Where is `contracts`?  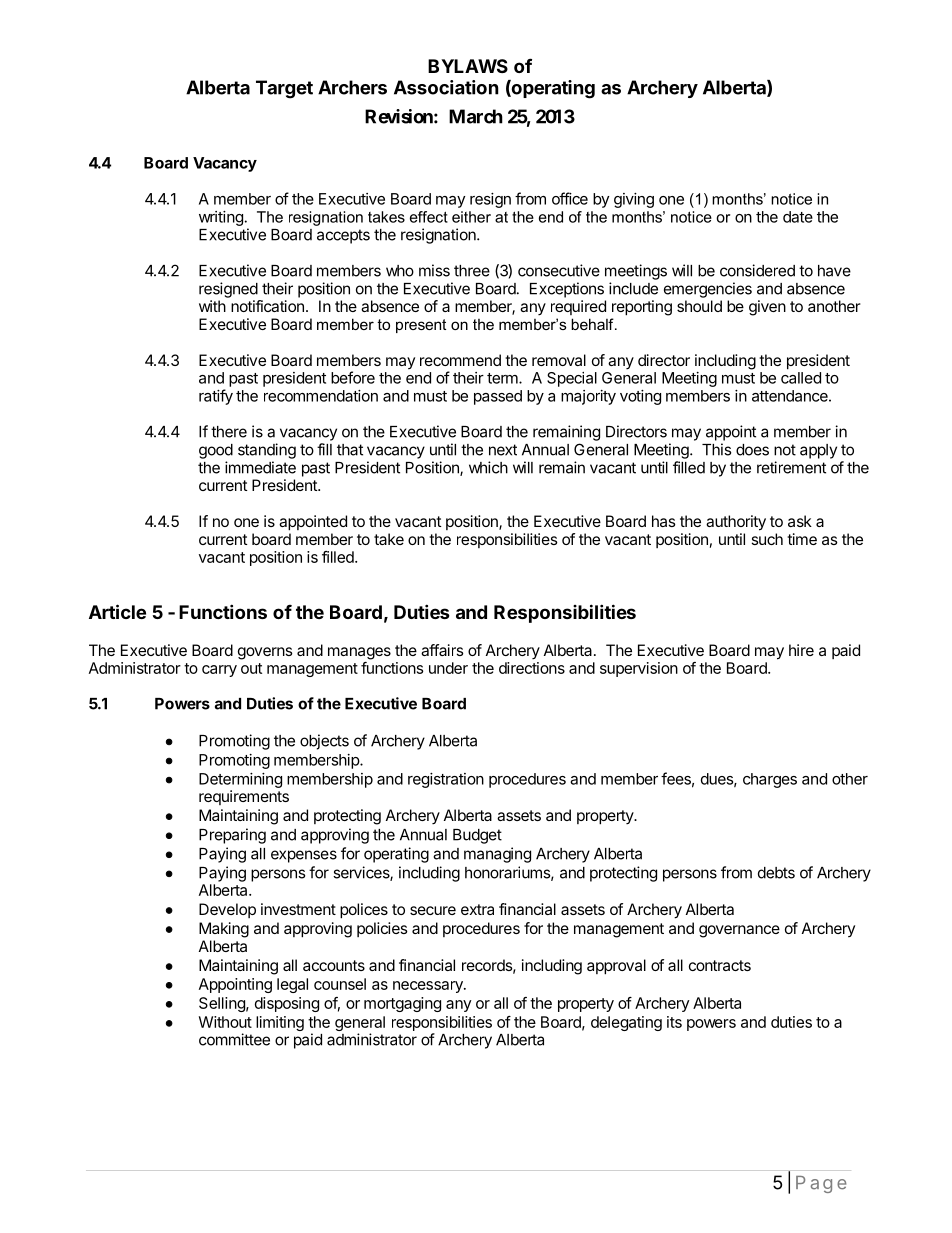
contracts is located at coordinates (720, 965).
